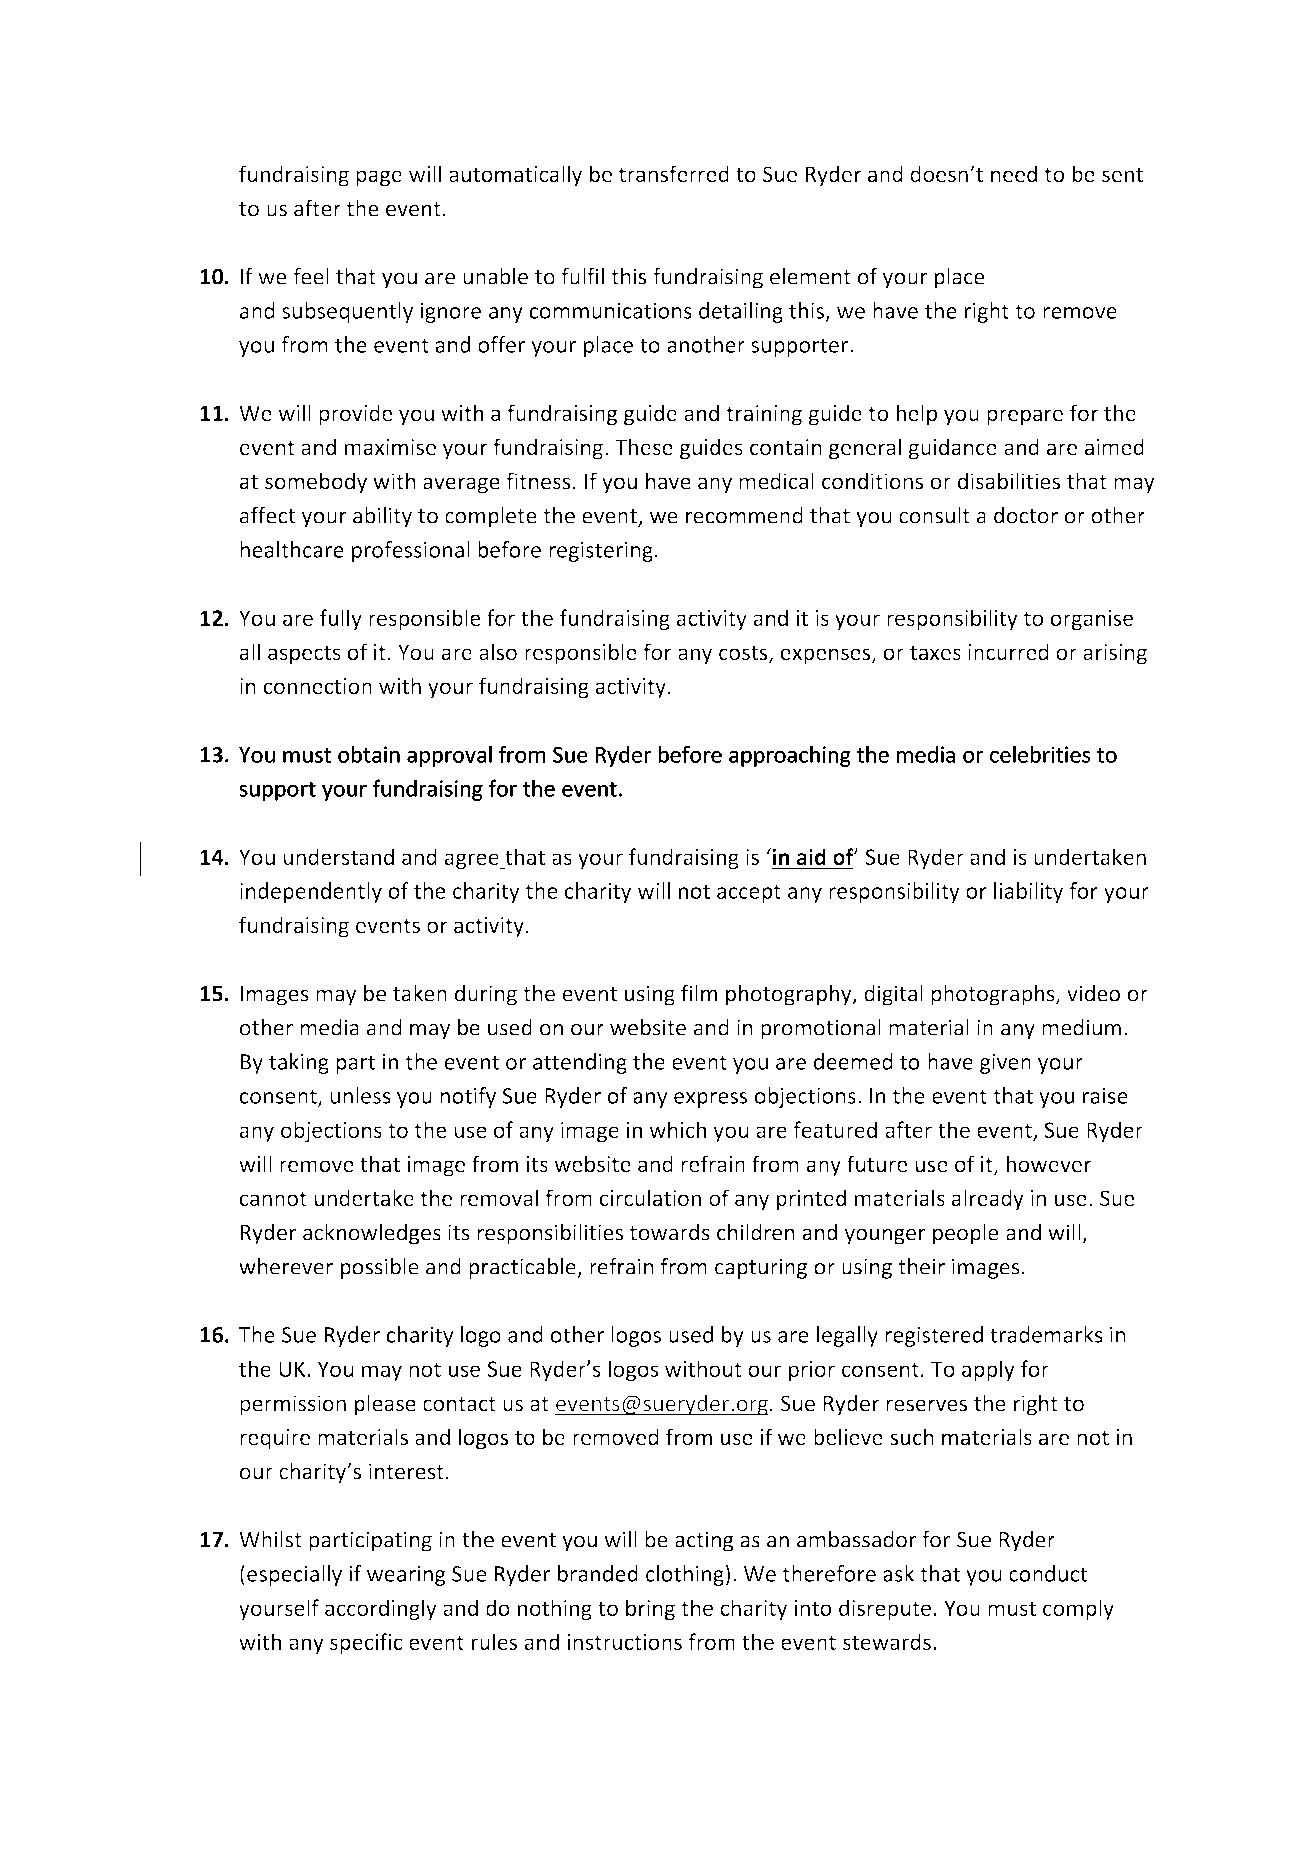 Image resolution: width=1316 pixels, height=1861 pixels. What do you see at coordinates (1014, 173) in the screenshot?
I see `need` at bounding box center [1014, 173].
